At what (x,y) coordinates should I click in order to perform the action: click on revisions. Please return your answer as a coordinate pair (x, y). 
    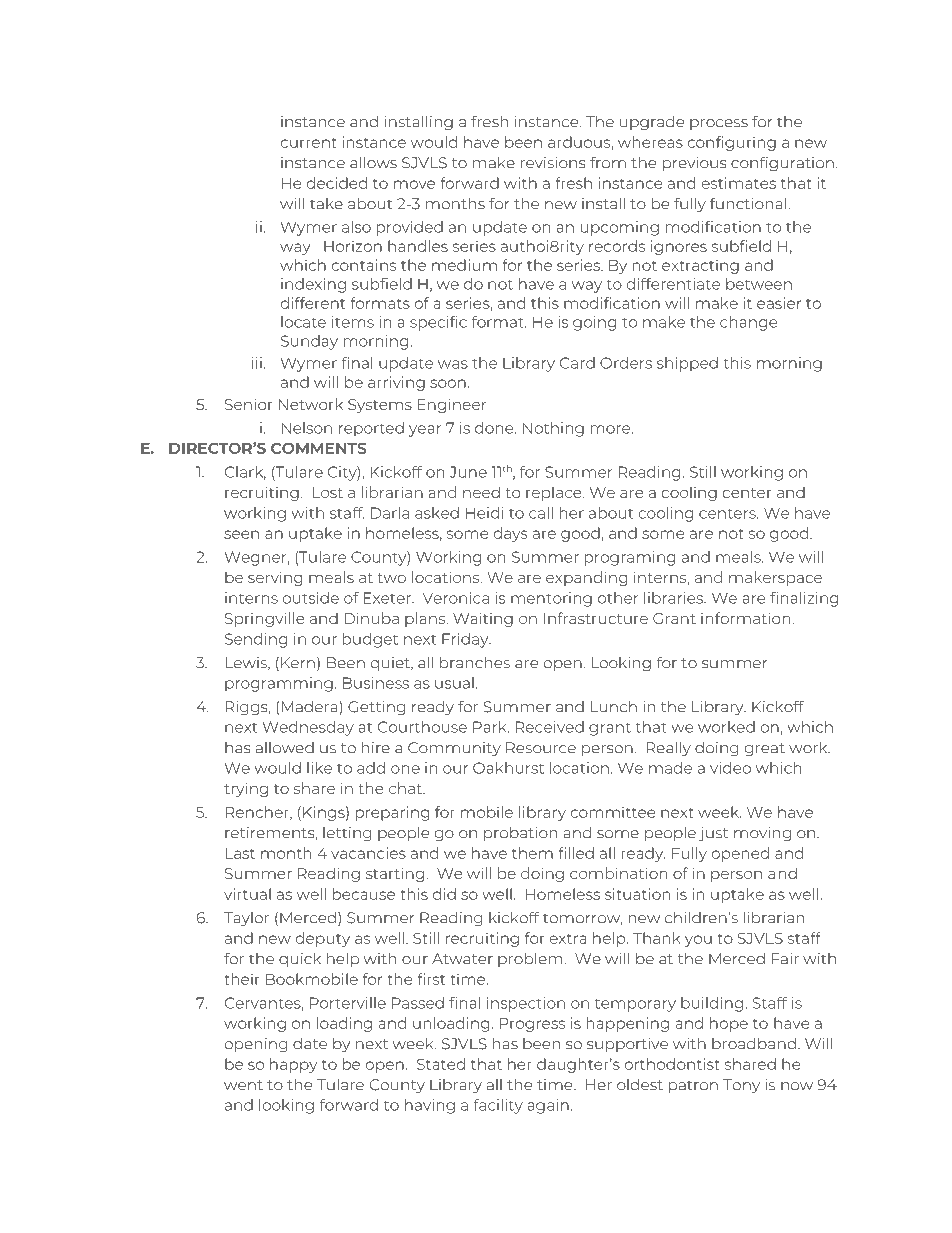
    Looking at the image, I should click on (553, 163).
